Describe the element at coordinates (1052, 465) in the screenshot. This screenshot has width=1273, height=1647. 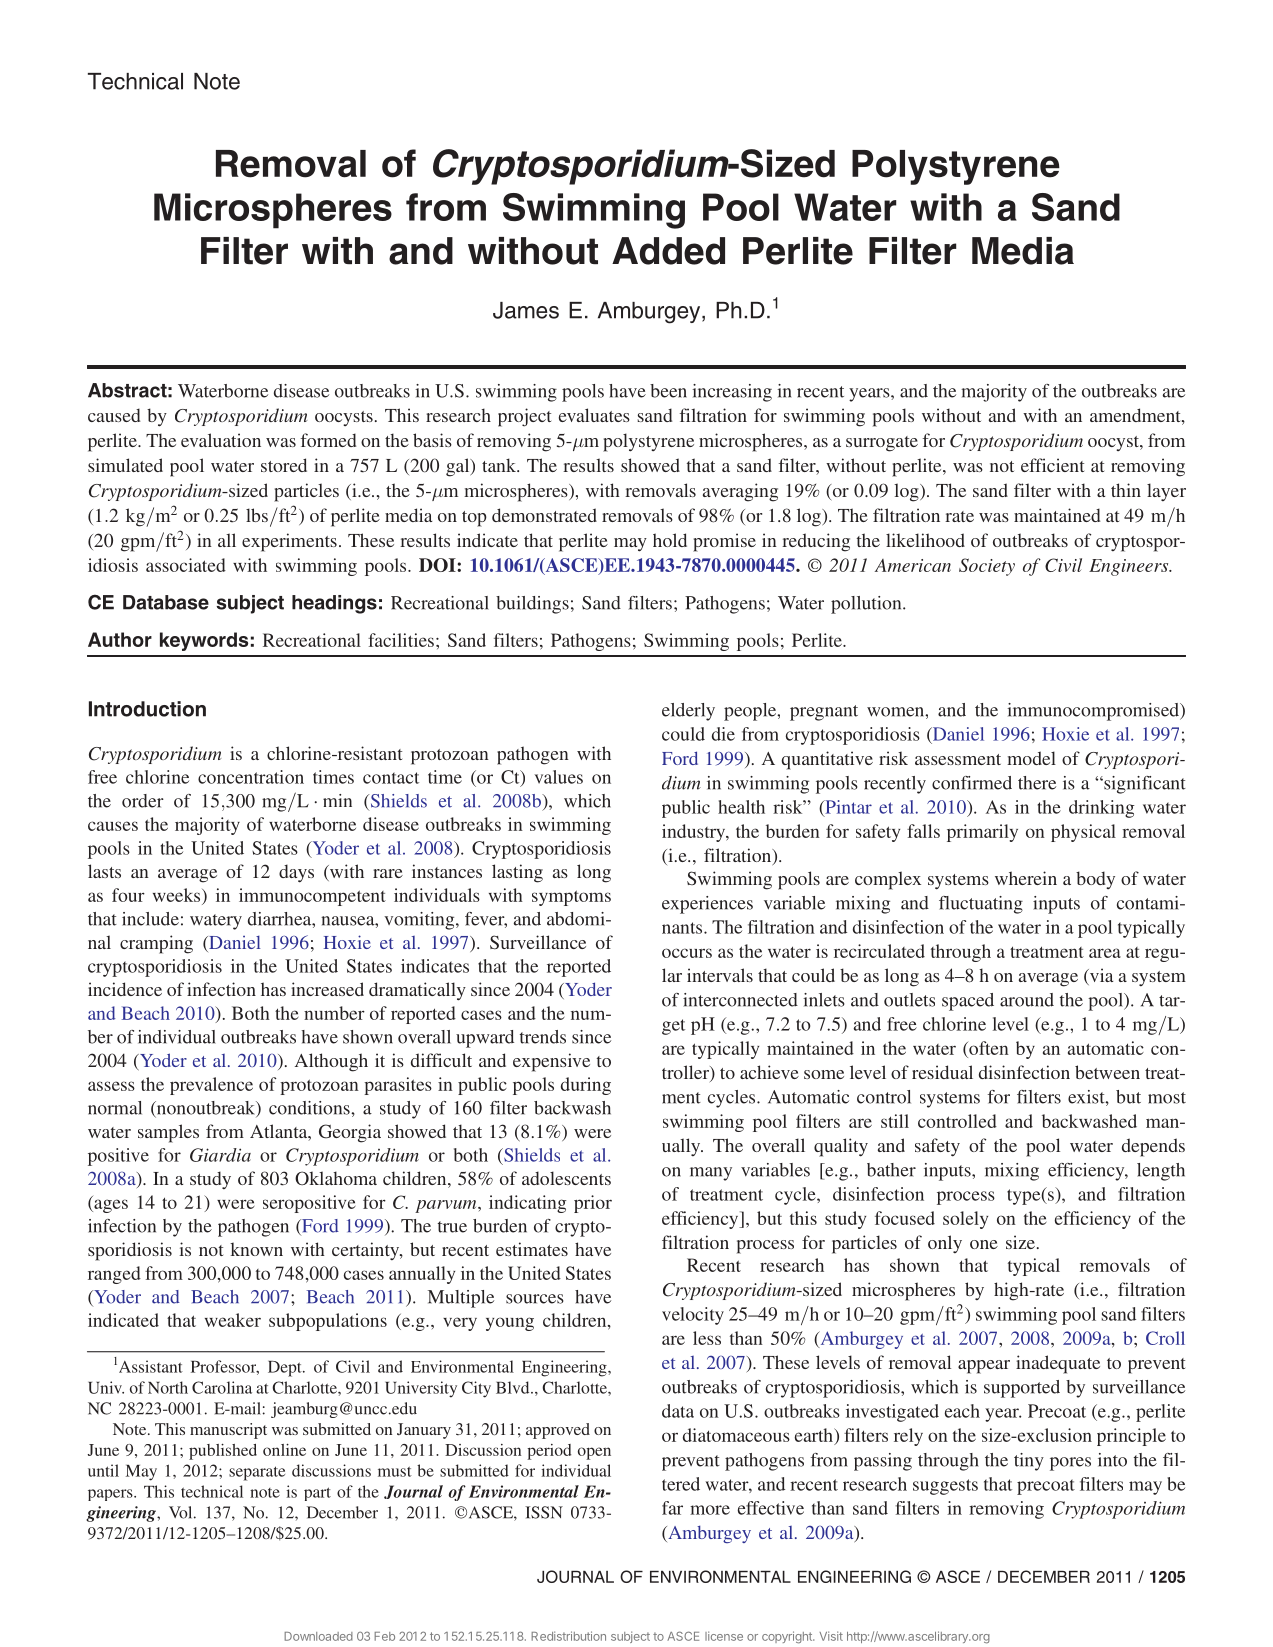
I see `efficient` at that location.
